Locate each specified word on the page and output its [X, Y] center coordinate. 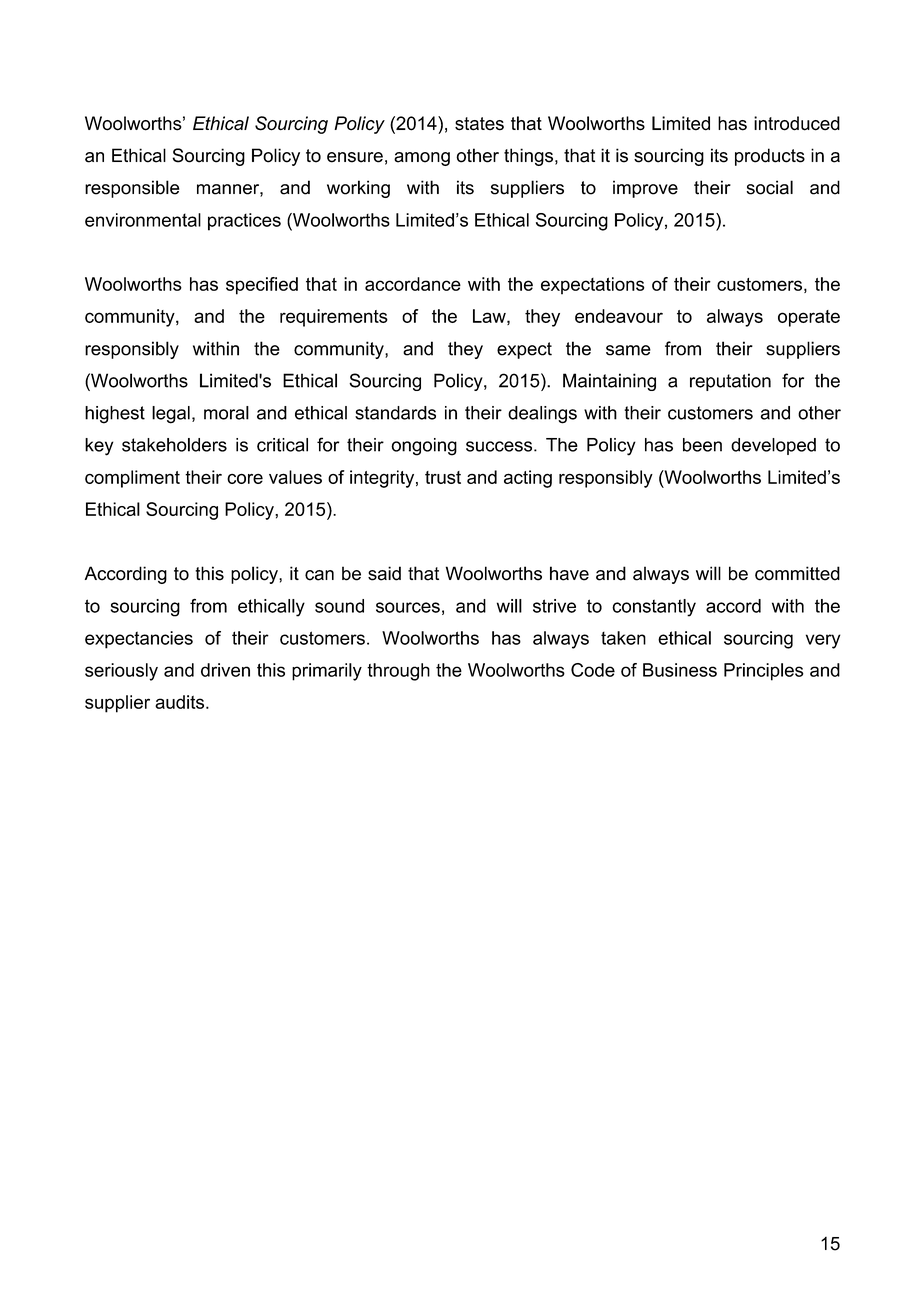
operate [809, 318]
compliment [132, 479]
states [479, 124]
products [770, 157]
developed [773, 446]
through [398, 672]
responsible [132, 189]
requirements [334, 318]
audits [179, 702]
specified [262, 286]
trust [443, 477]
